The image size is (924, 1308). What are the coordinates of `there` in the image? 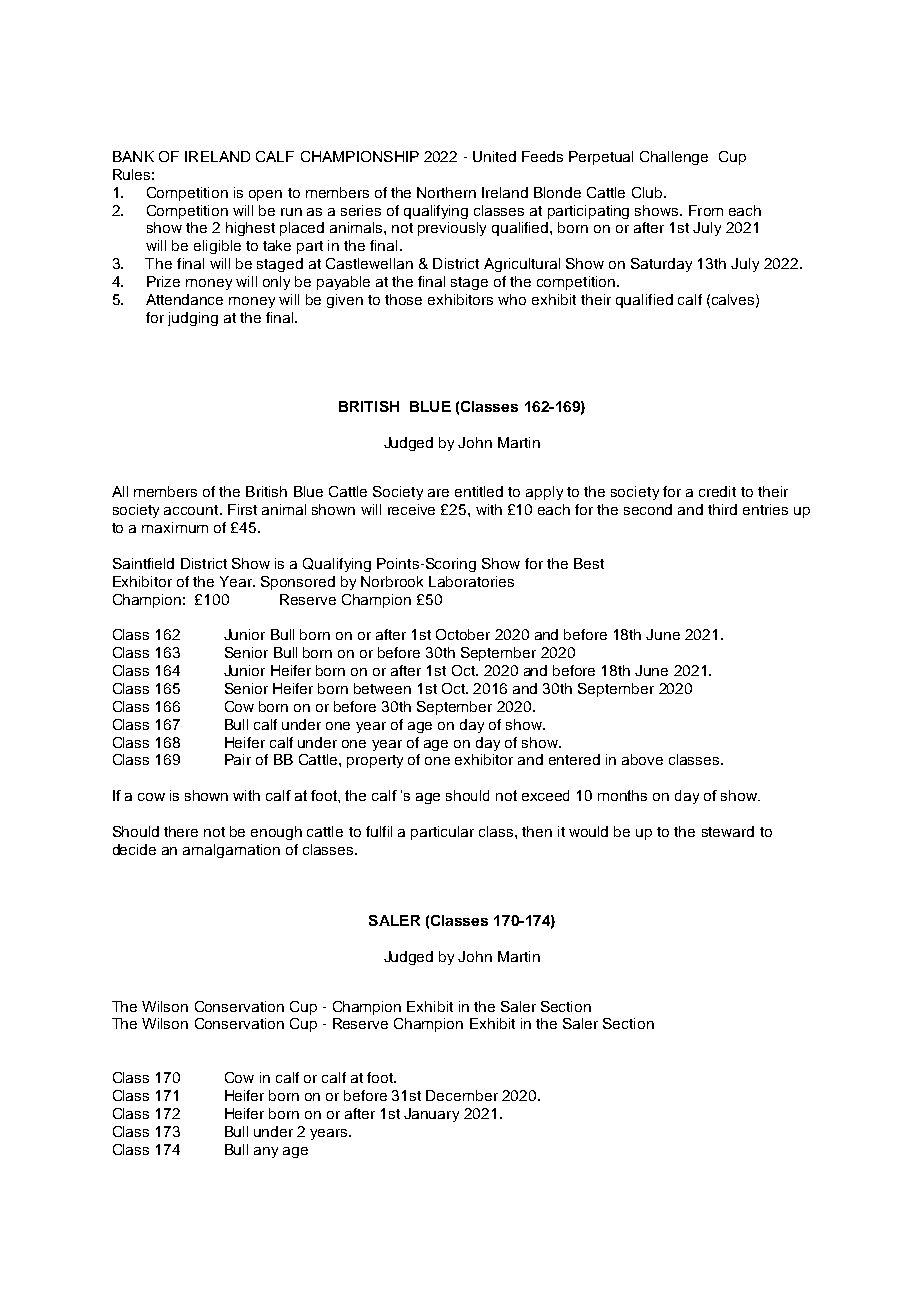 It's located at (181, 831).
